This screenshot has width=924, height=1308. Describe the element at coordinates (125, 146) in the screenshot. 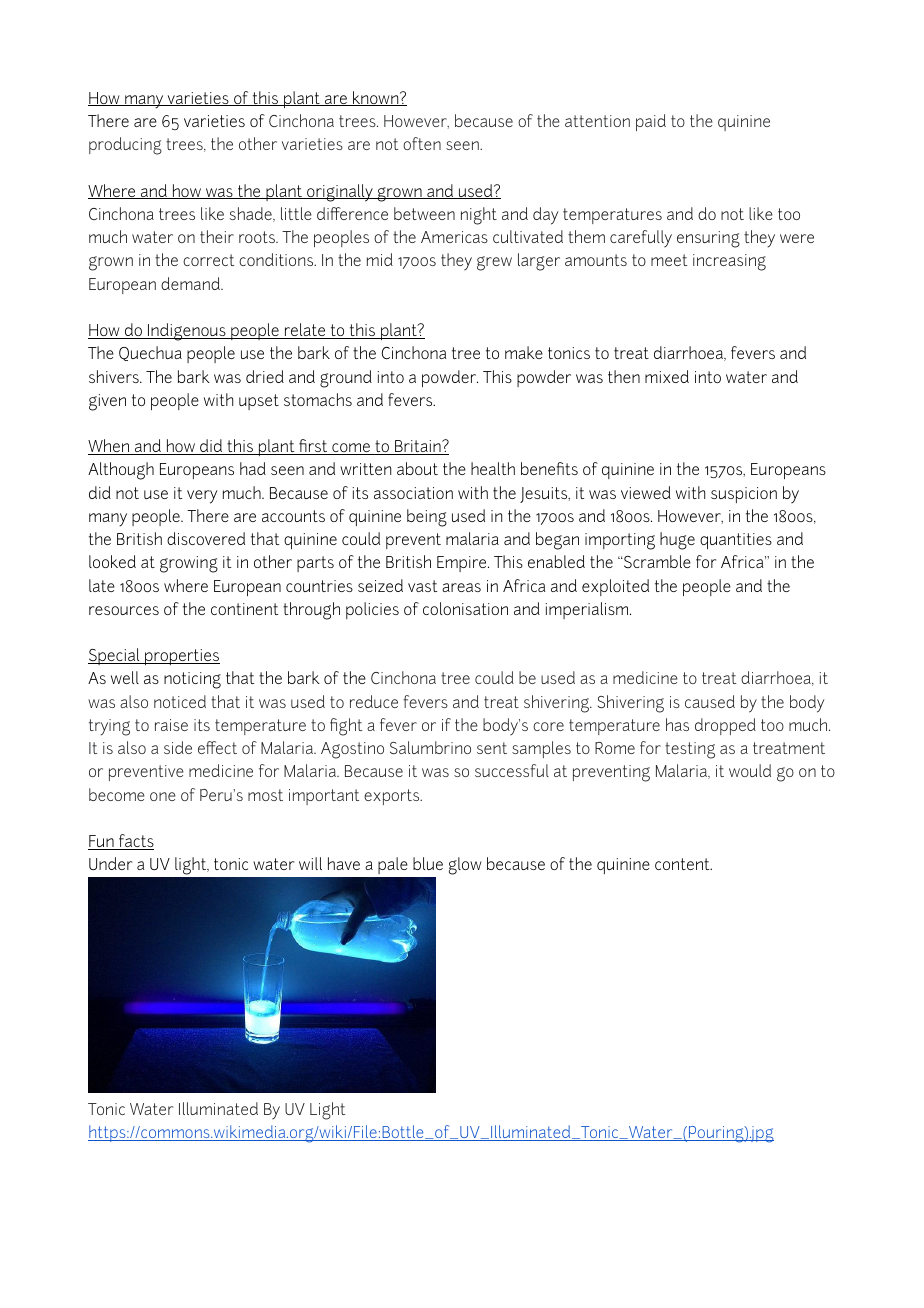

I see `producing` at that location.
